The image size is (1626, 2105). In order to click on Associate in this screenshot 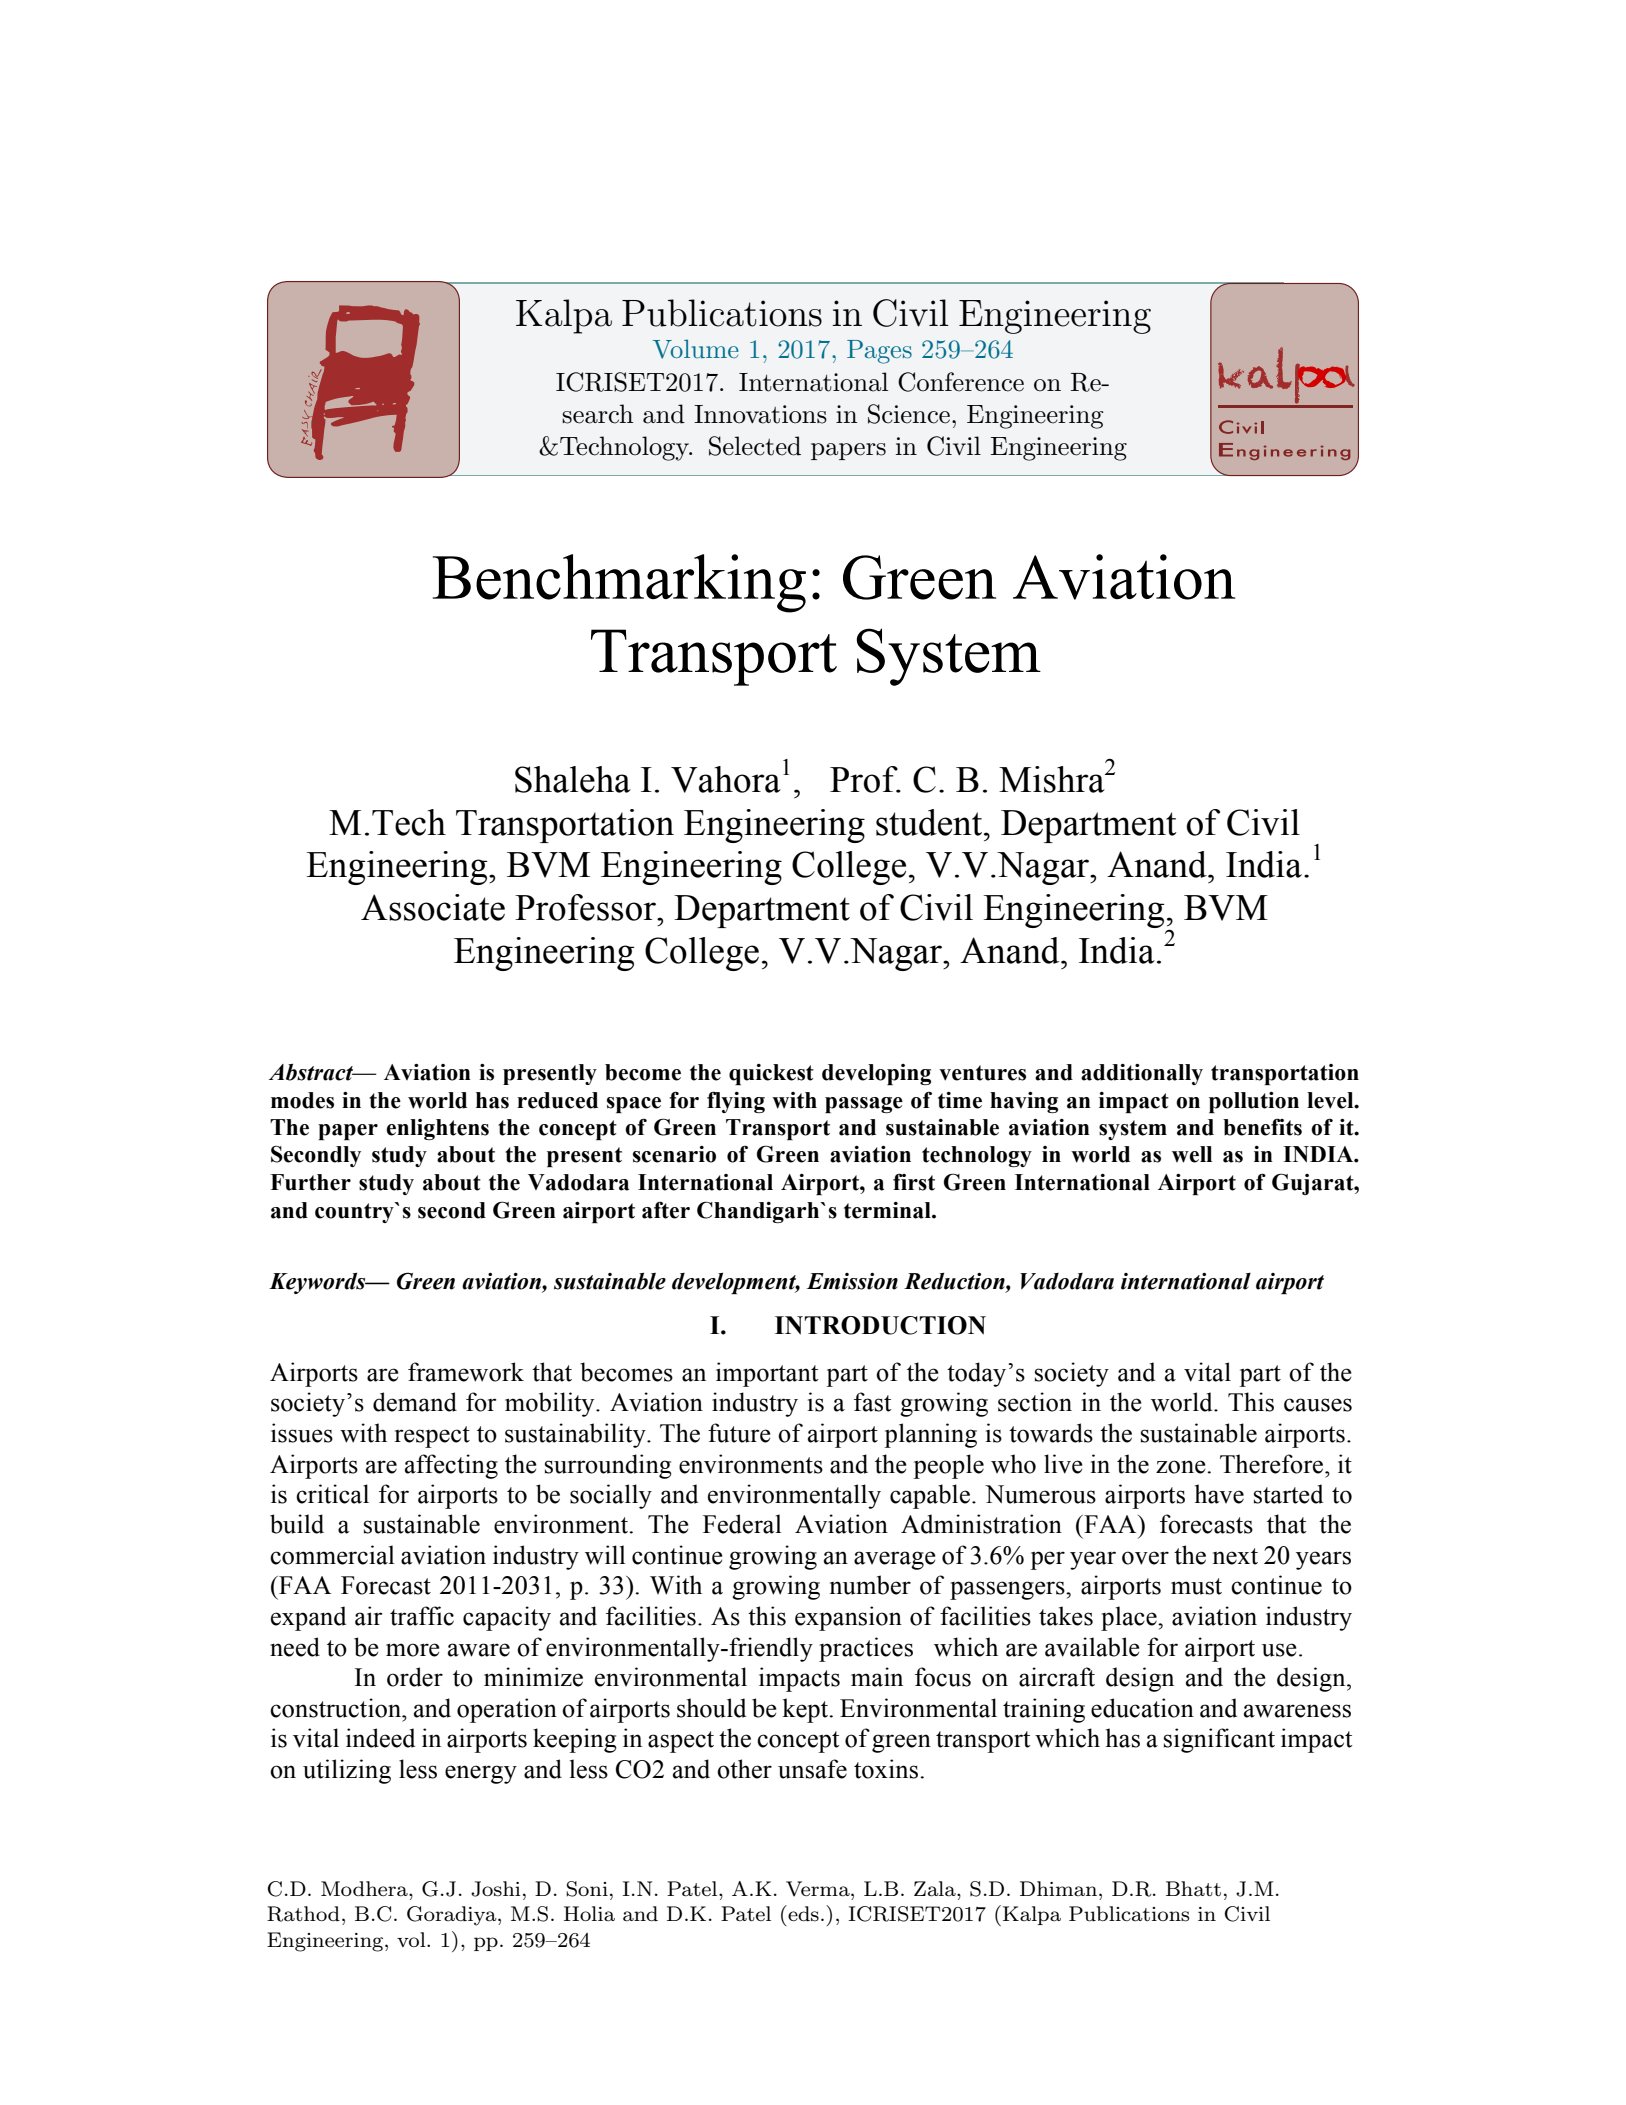, I will do `click(433, 907)`.
